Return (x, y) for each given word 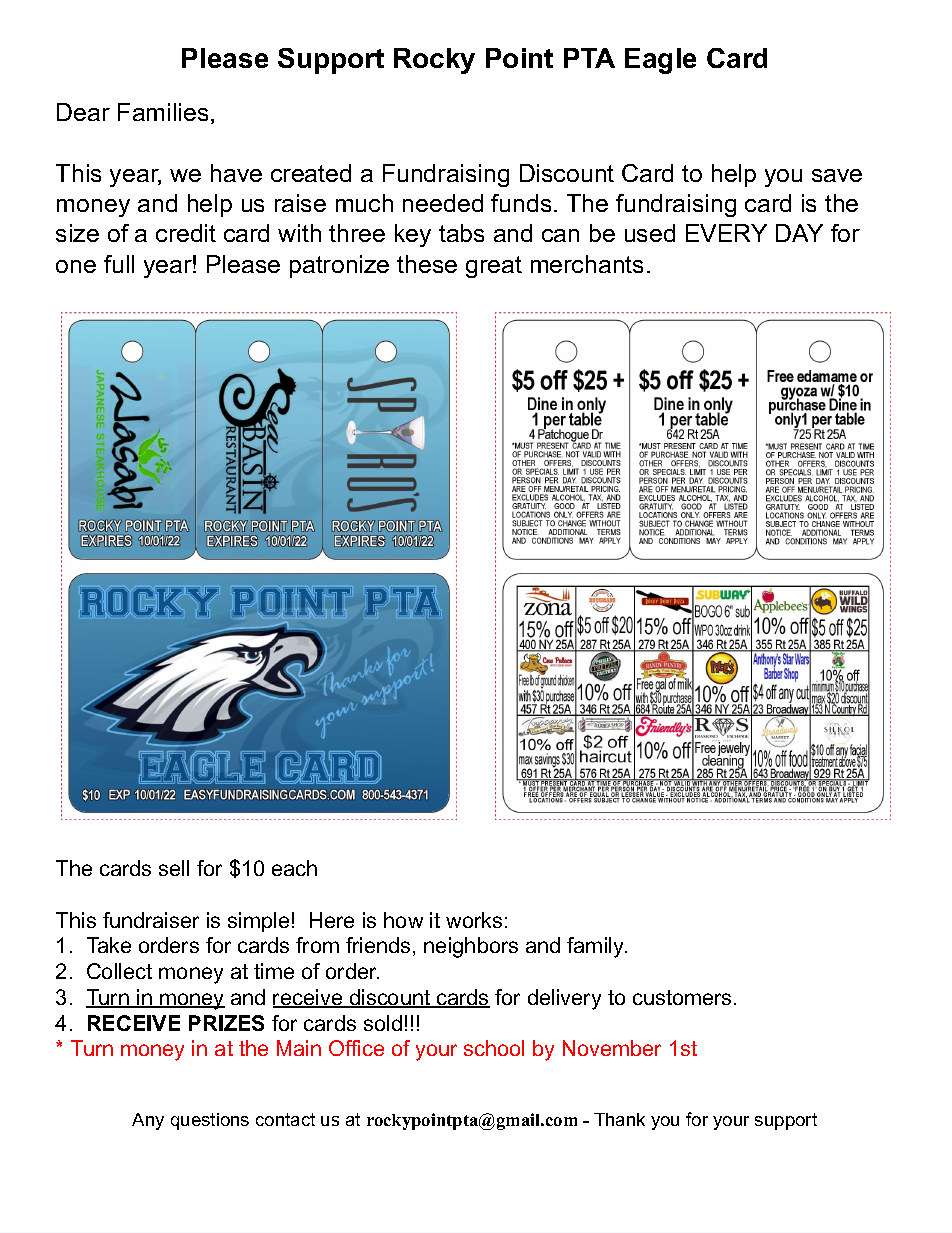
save (837, 175)
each (294, 868)
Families (163, 112)
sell (174, 868)
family (597, 947)
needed (443, 203)
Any (148, 1121)
